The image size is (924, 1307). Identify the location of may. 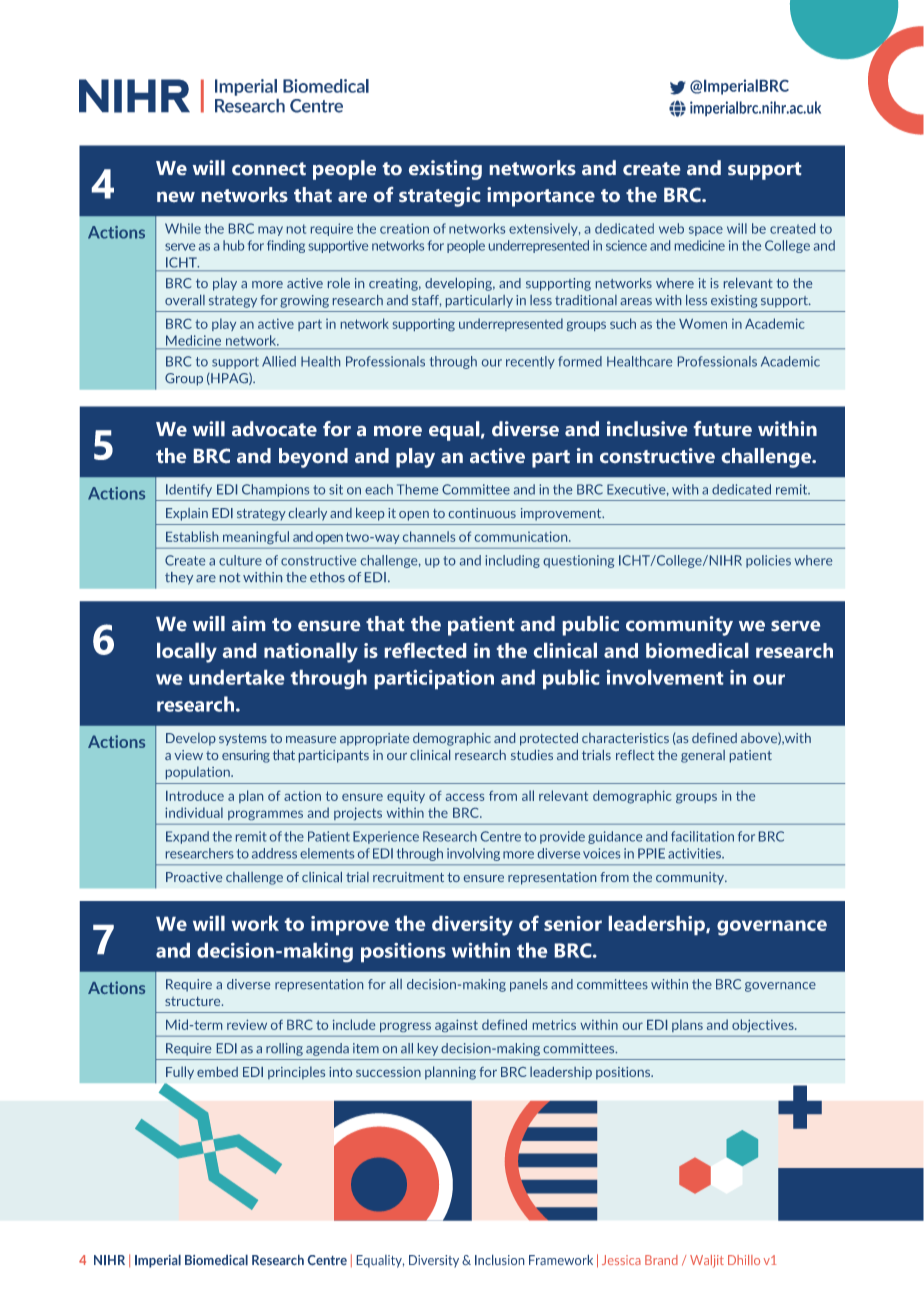
(270, 231).
